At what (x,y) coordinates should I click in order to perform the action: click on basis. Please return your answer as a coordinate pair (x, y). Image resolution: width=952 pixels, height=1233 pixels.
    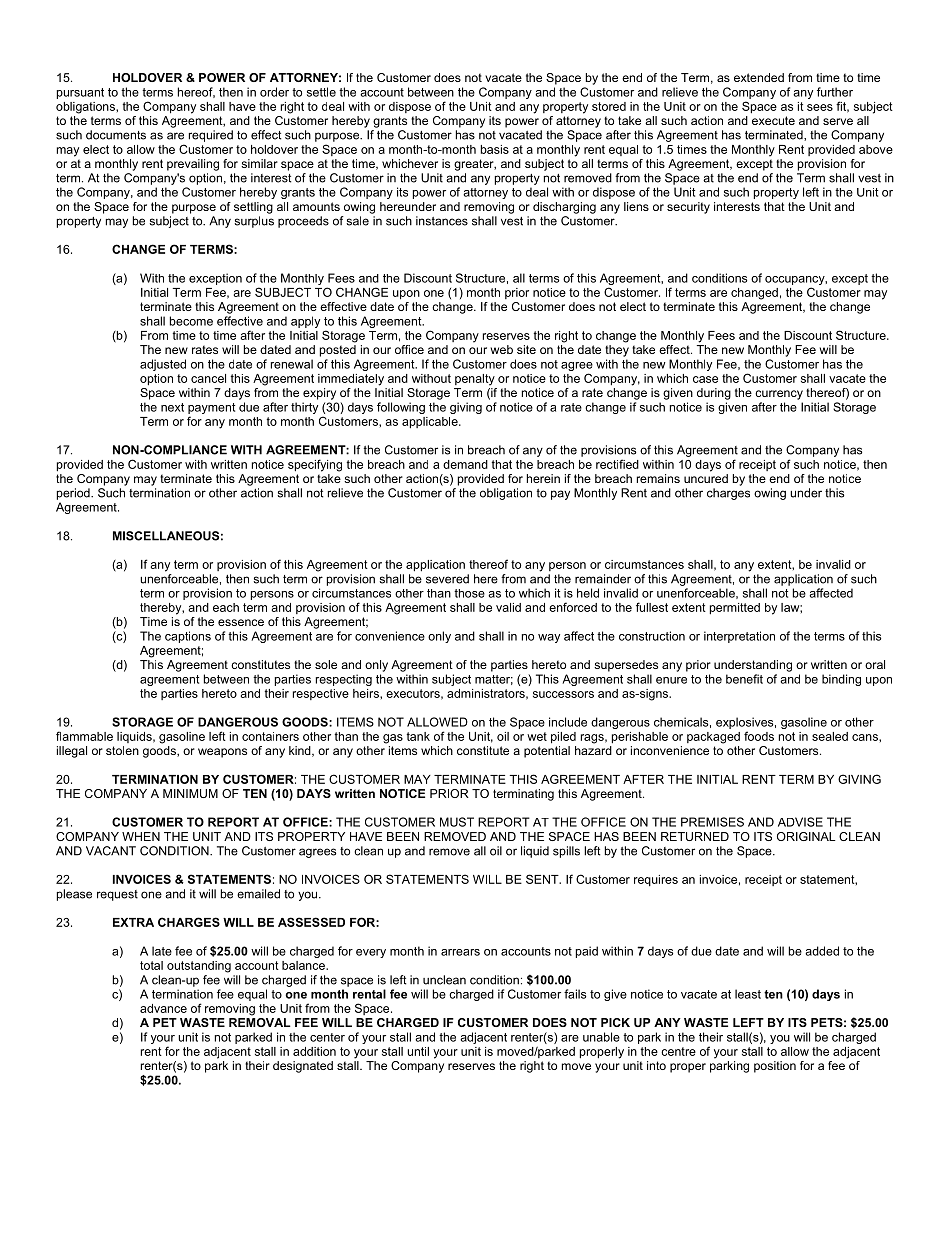
    Looking at the image, I should click on (495, 149).
